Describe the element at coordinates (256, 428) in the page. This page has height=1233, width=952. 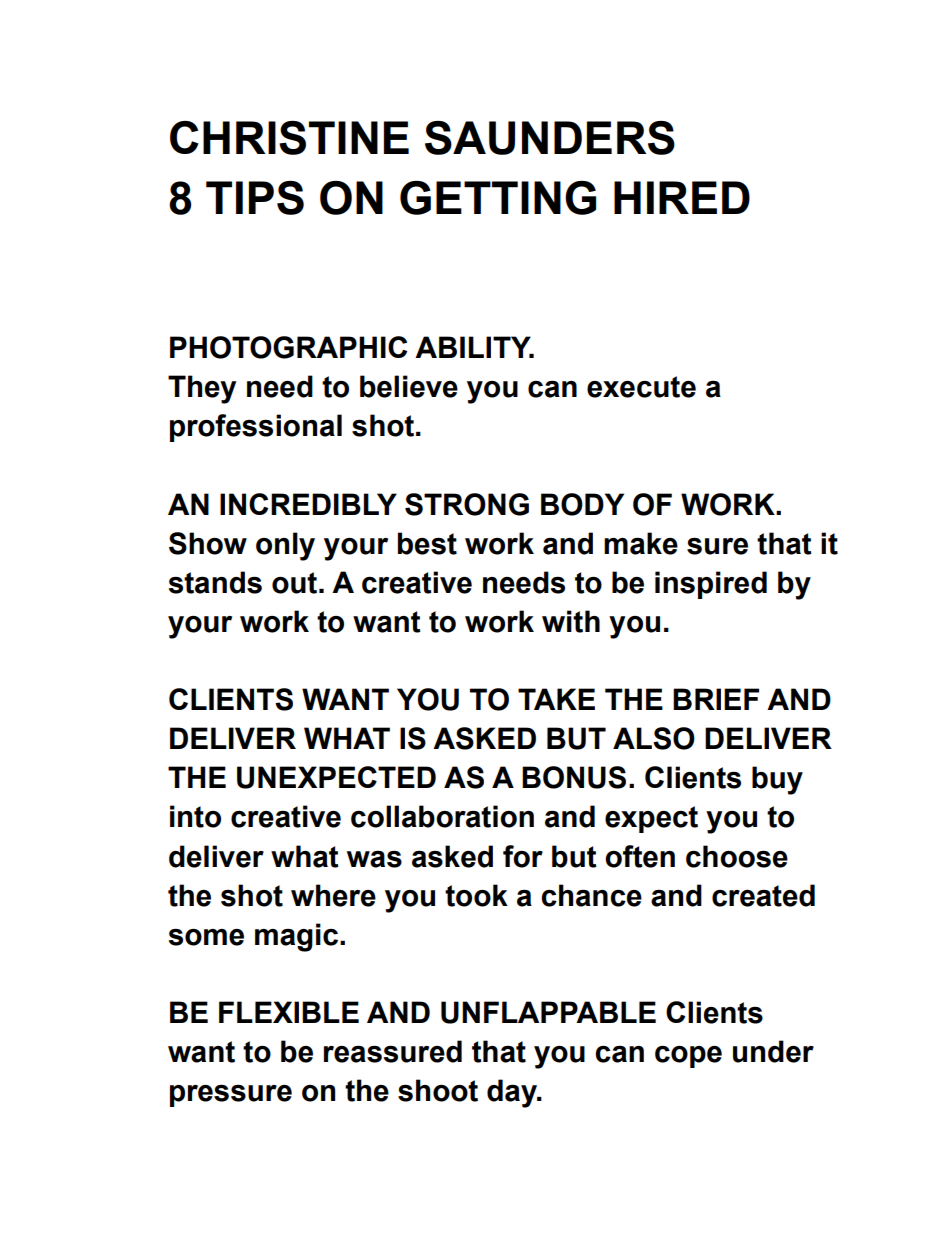
I see `professional` at that location.
